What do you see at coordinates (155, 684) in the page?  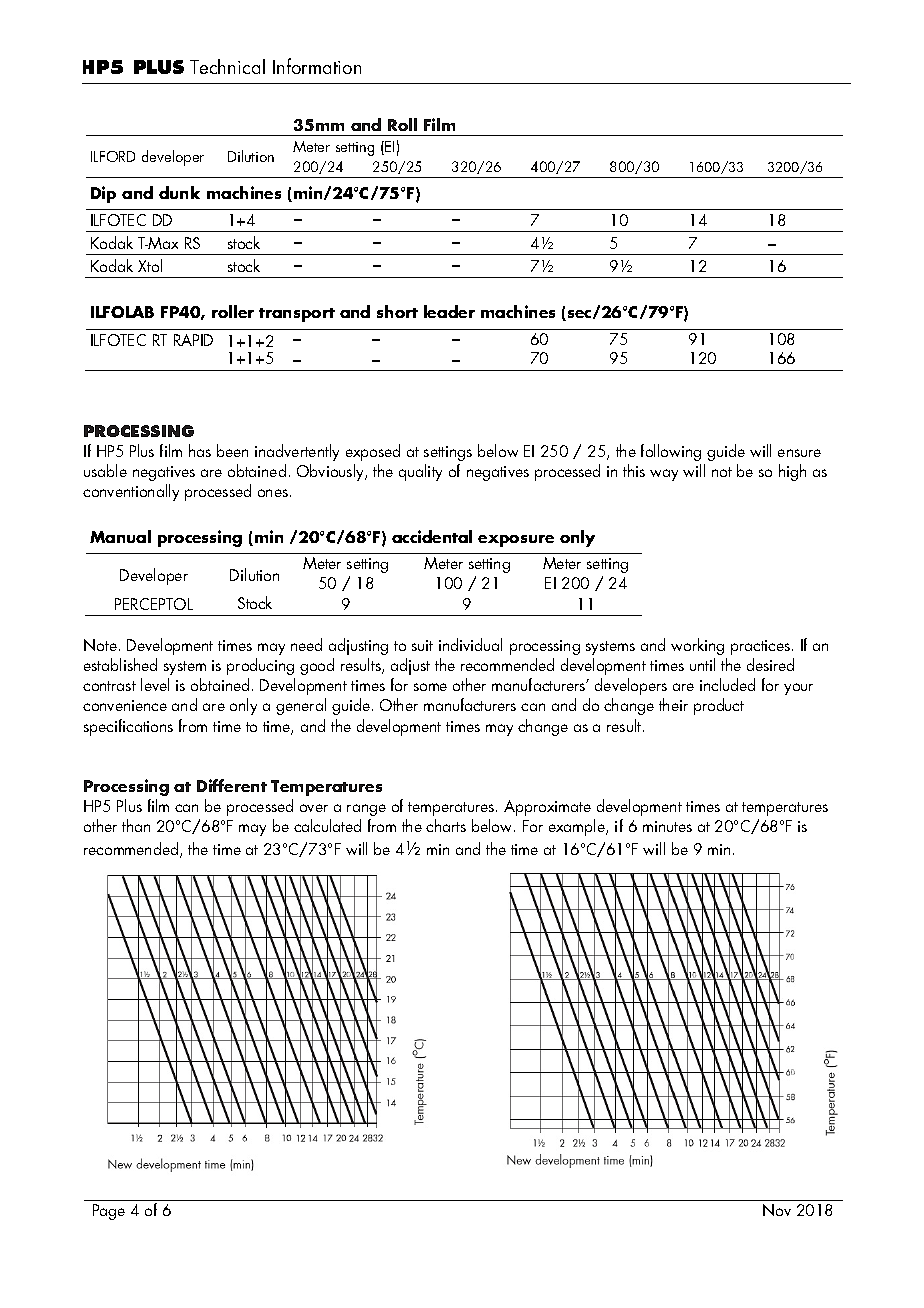 I see `level` at bounding box center [155, 684].
